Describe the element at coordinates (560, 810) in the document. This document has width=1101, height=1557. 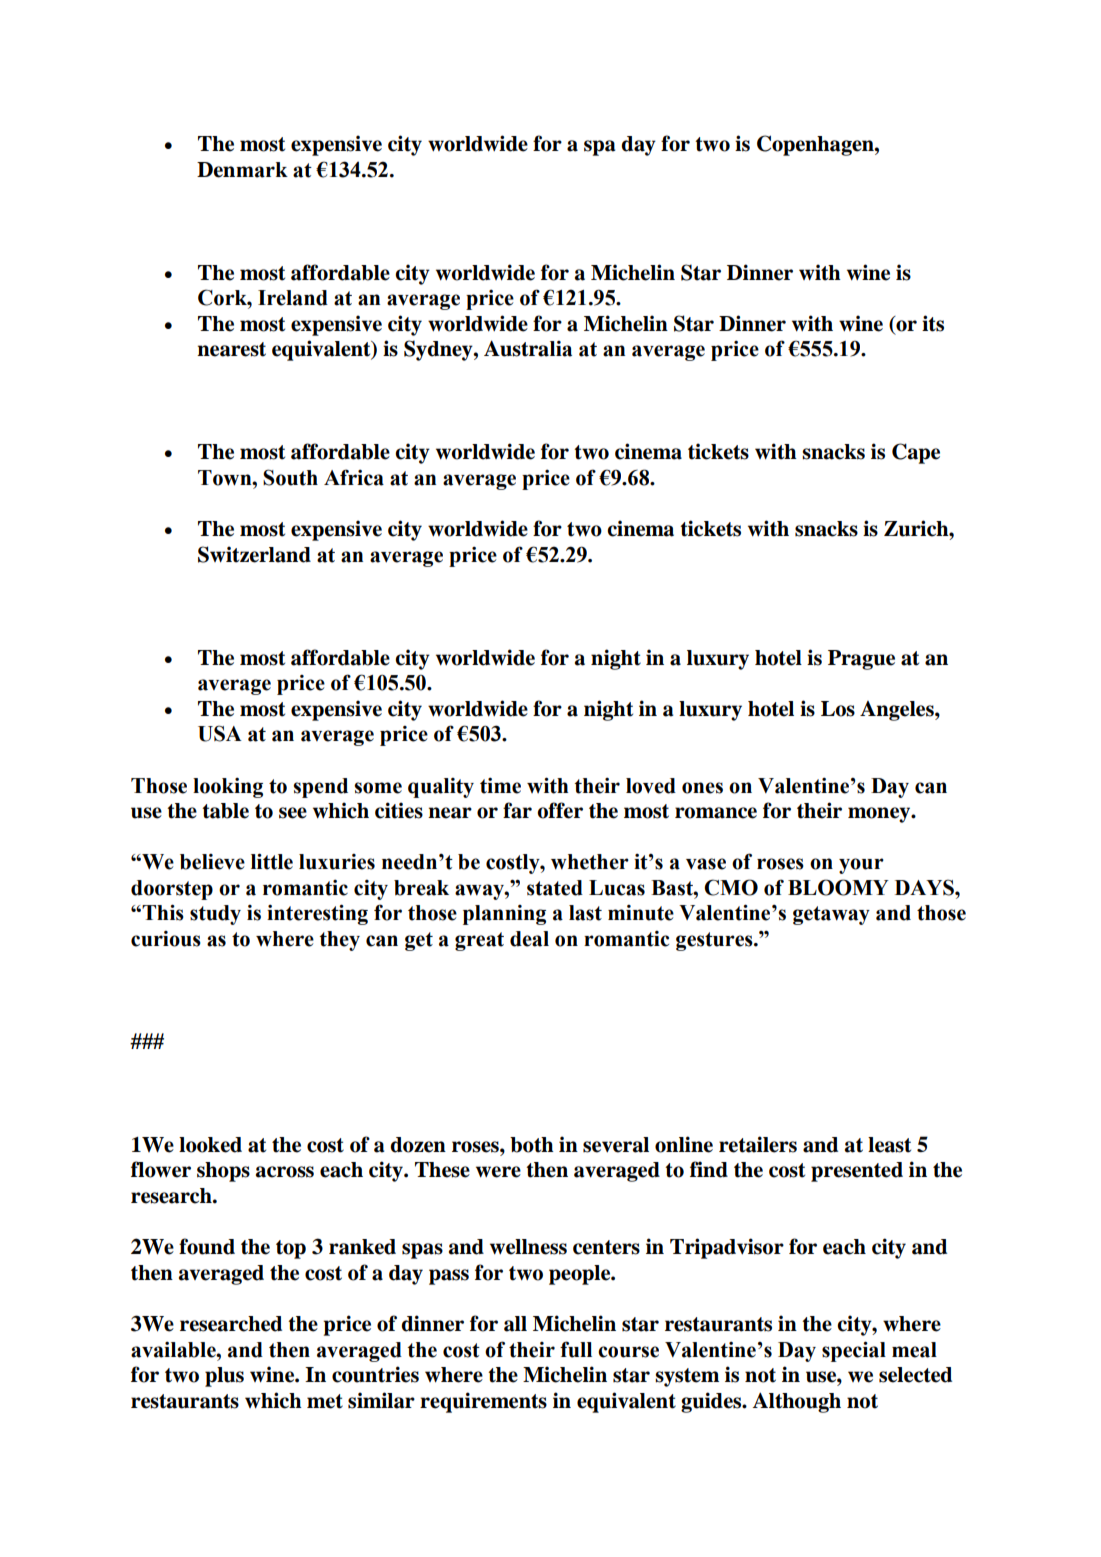
I see `offer` at that location.
